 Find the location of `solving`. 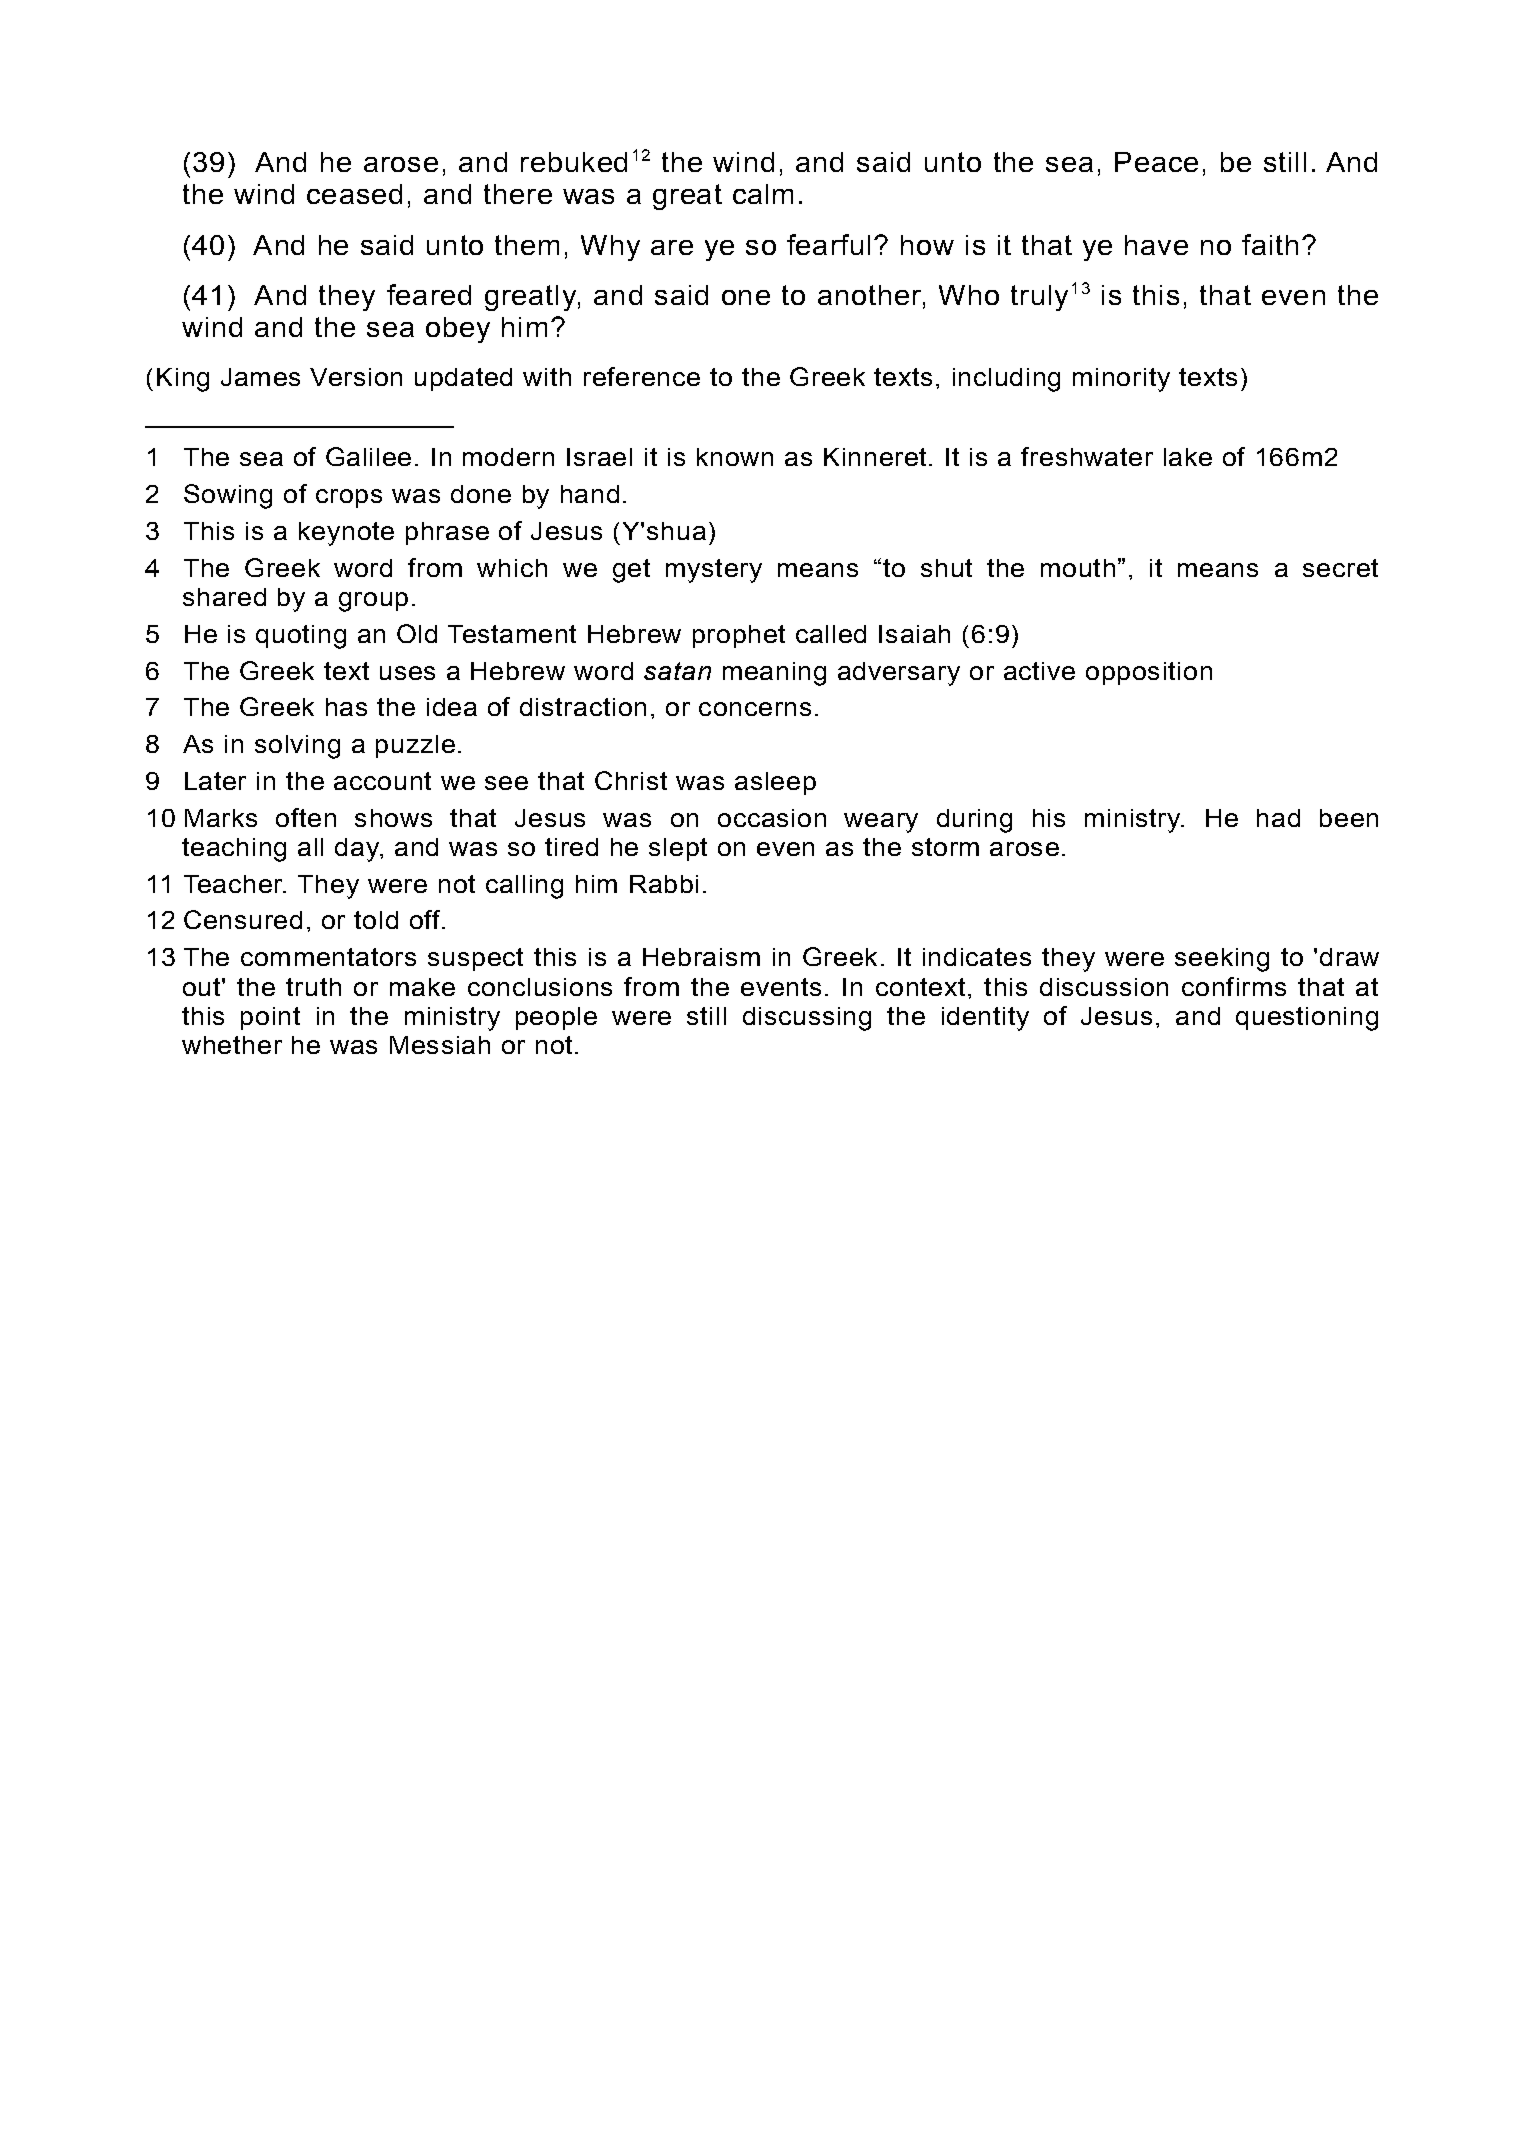

solving is located at coordinates (297, 747).
